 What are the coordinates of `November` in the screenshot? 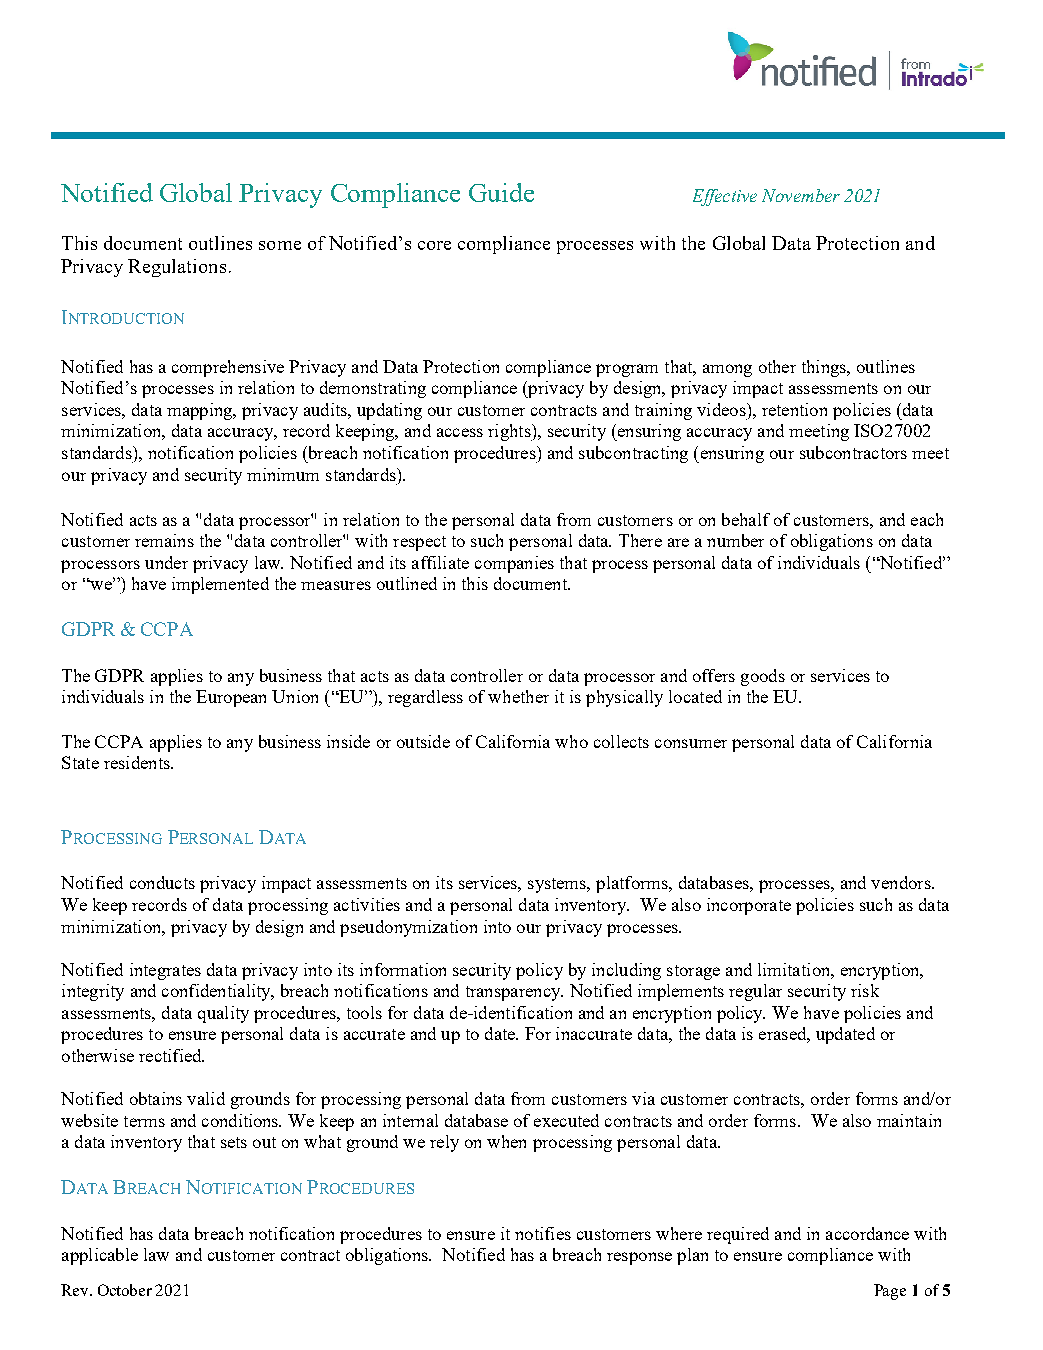 It's located at (801, 195).
